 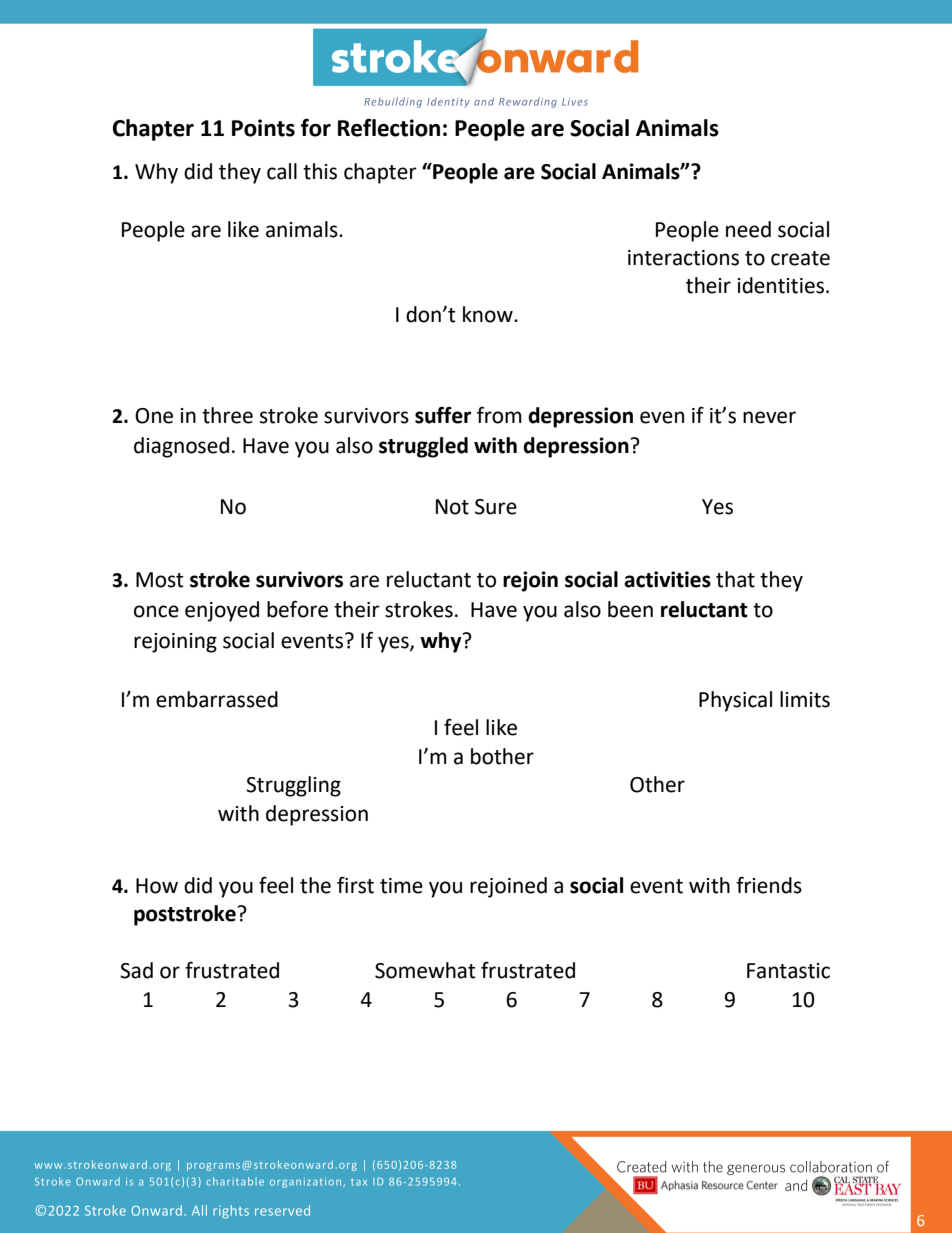 I want to click on Sad, so click(x=136, y=970).
